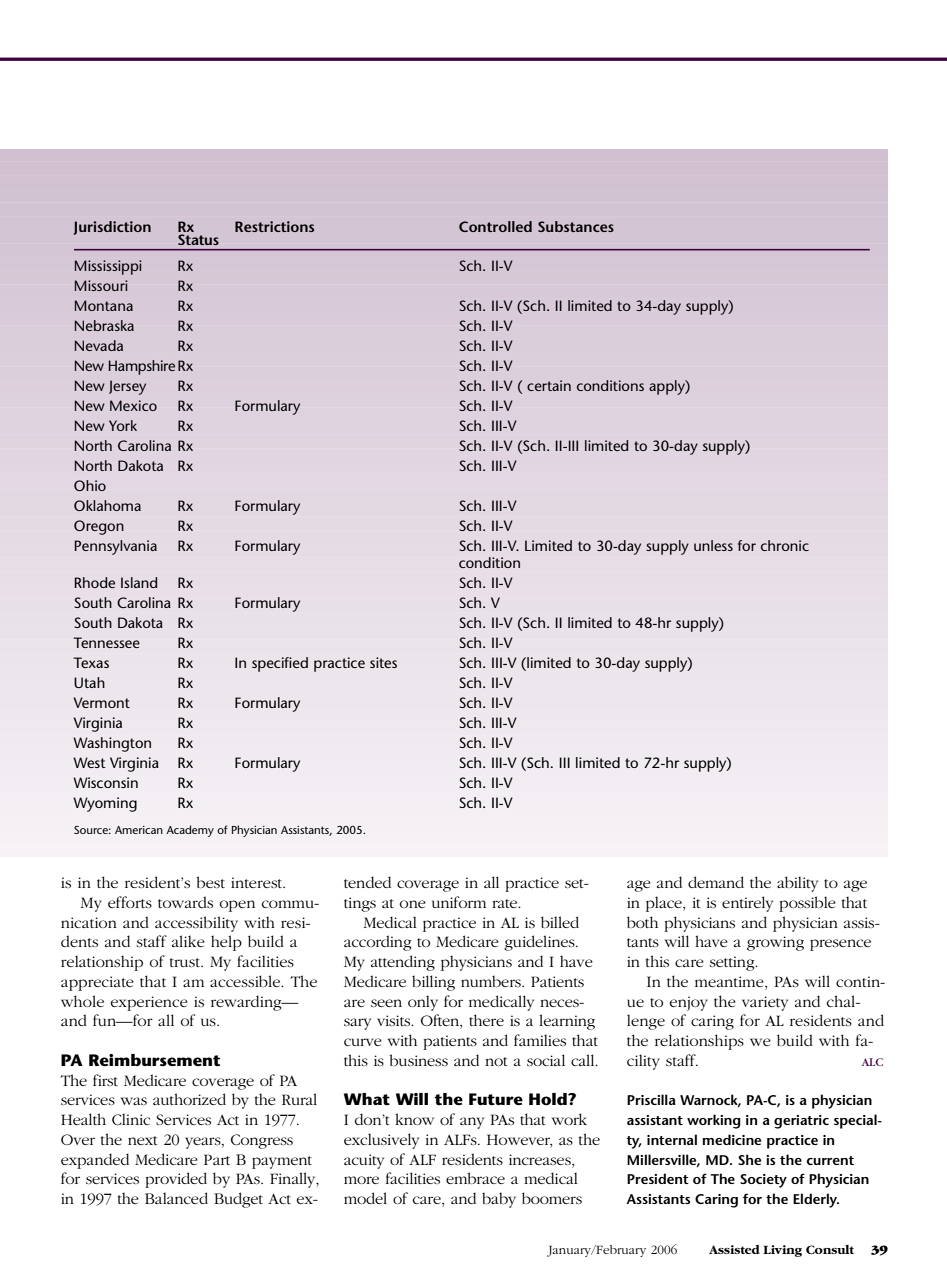 The image size is (947, 1288). Describe the element at coordinates (176, 1198) in the screenshot. I see `Balanced` at that location.
